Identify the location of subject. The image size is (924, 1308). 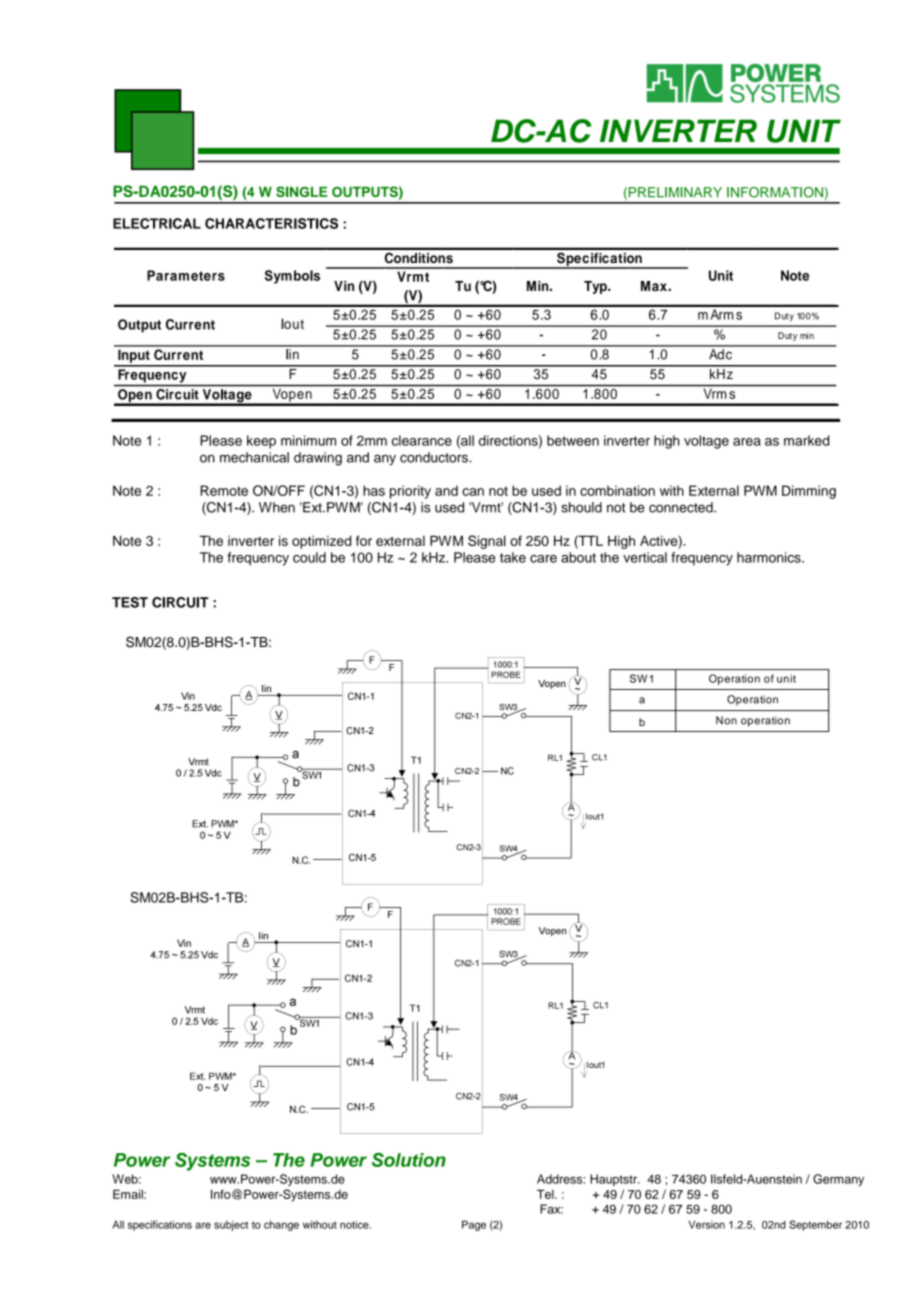
(231, 1226).
